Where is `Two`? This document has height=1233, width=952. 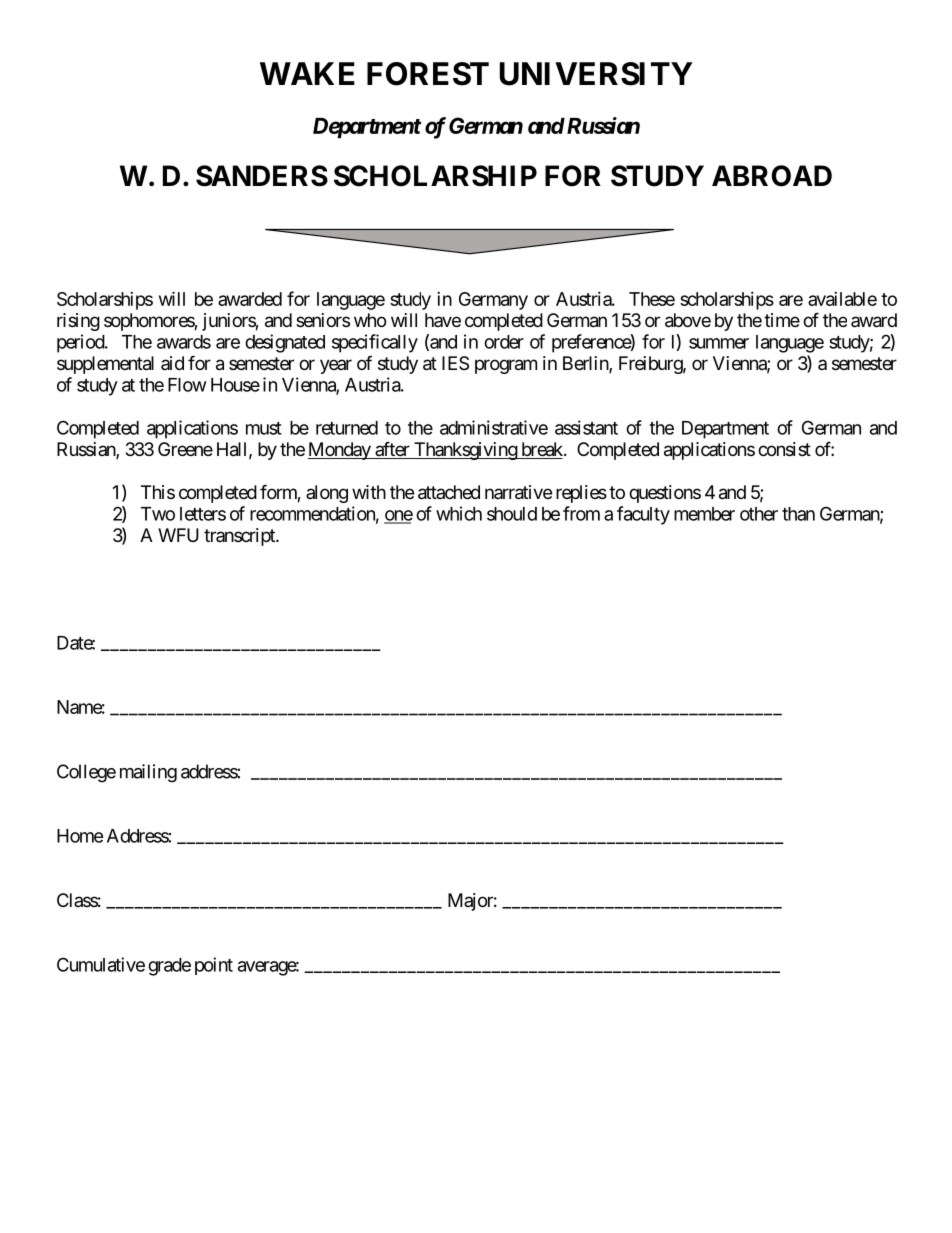 Two is located at coordinates (158, 514).
